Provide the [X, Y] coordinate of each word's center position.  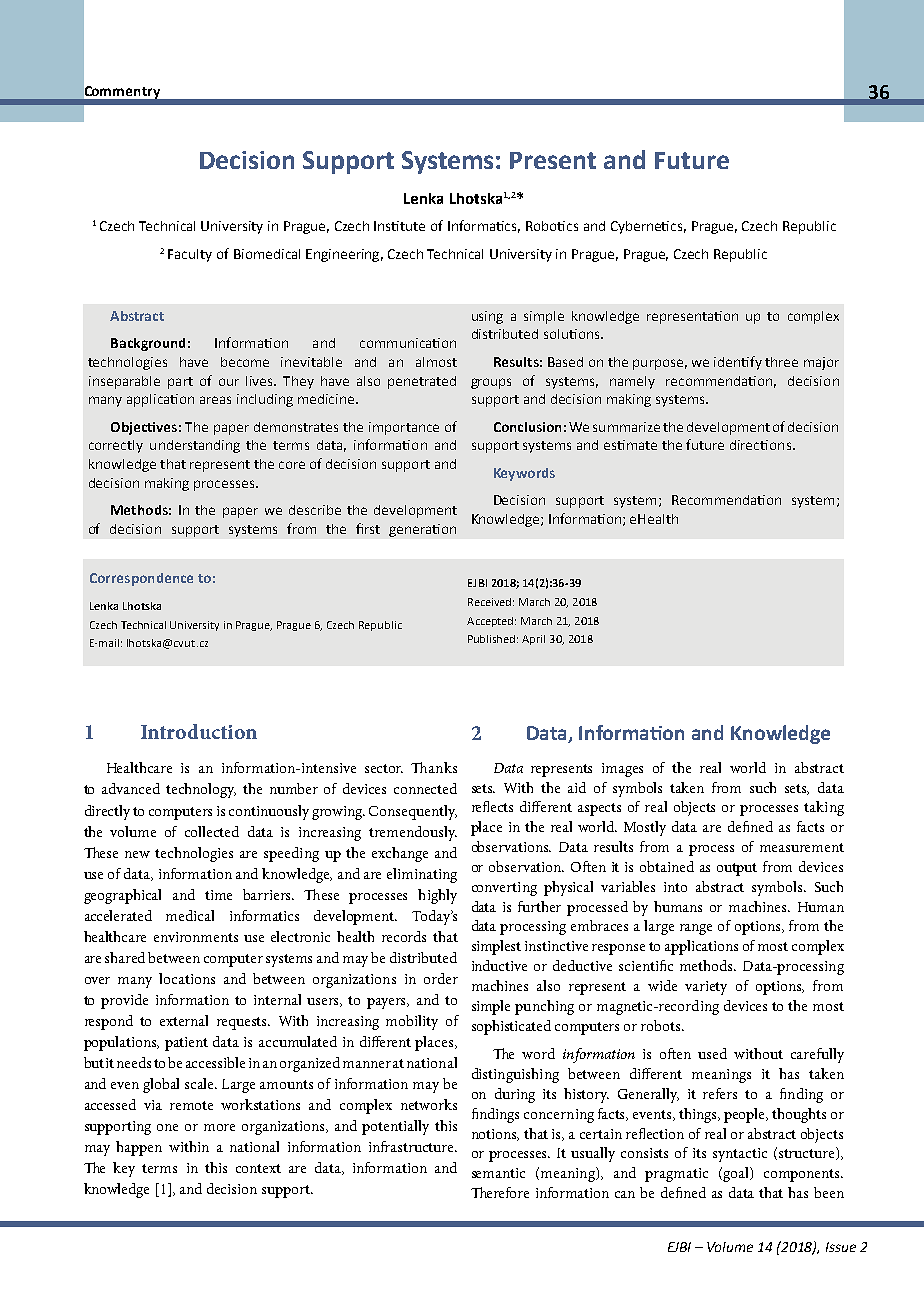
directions [762, 445]
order [441, 978]
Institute [399, 226]
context [258, 1168]
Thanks [434, 767]
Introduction [199, 731]
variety [706, 988]
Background [148, 344]
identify [738, 363]
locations [187, 978]
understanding [195, 446]
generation [422, 530]
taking [824, 808]
